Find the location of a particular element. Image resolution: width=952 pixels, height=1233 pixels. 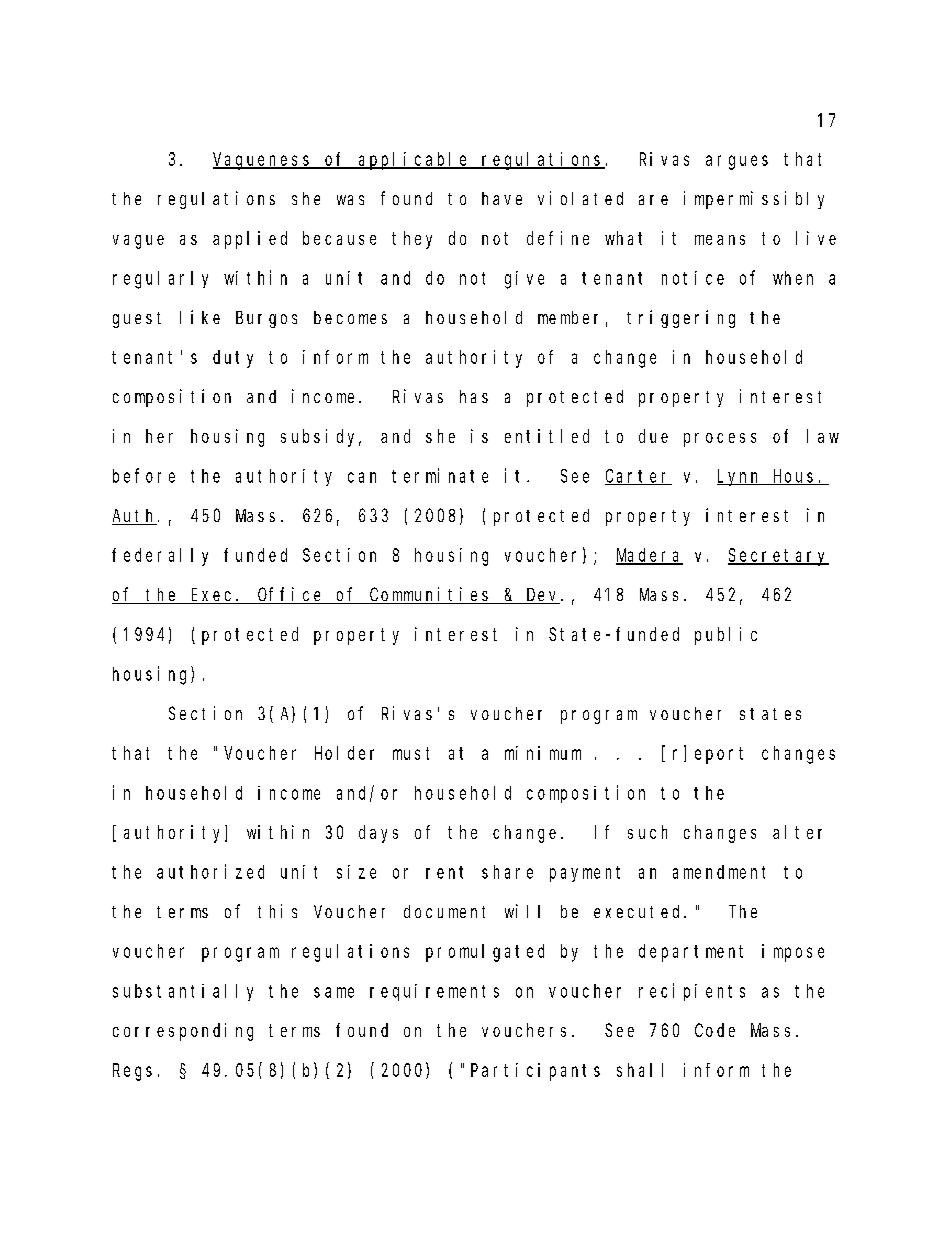

Office is located at coordinates (291, 595).
